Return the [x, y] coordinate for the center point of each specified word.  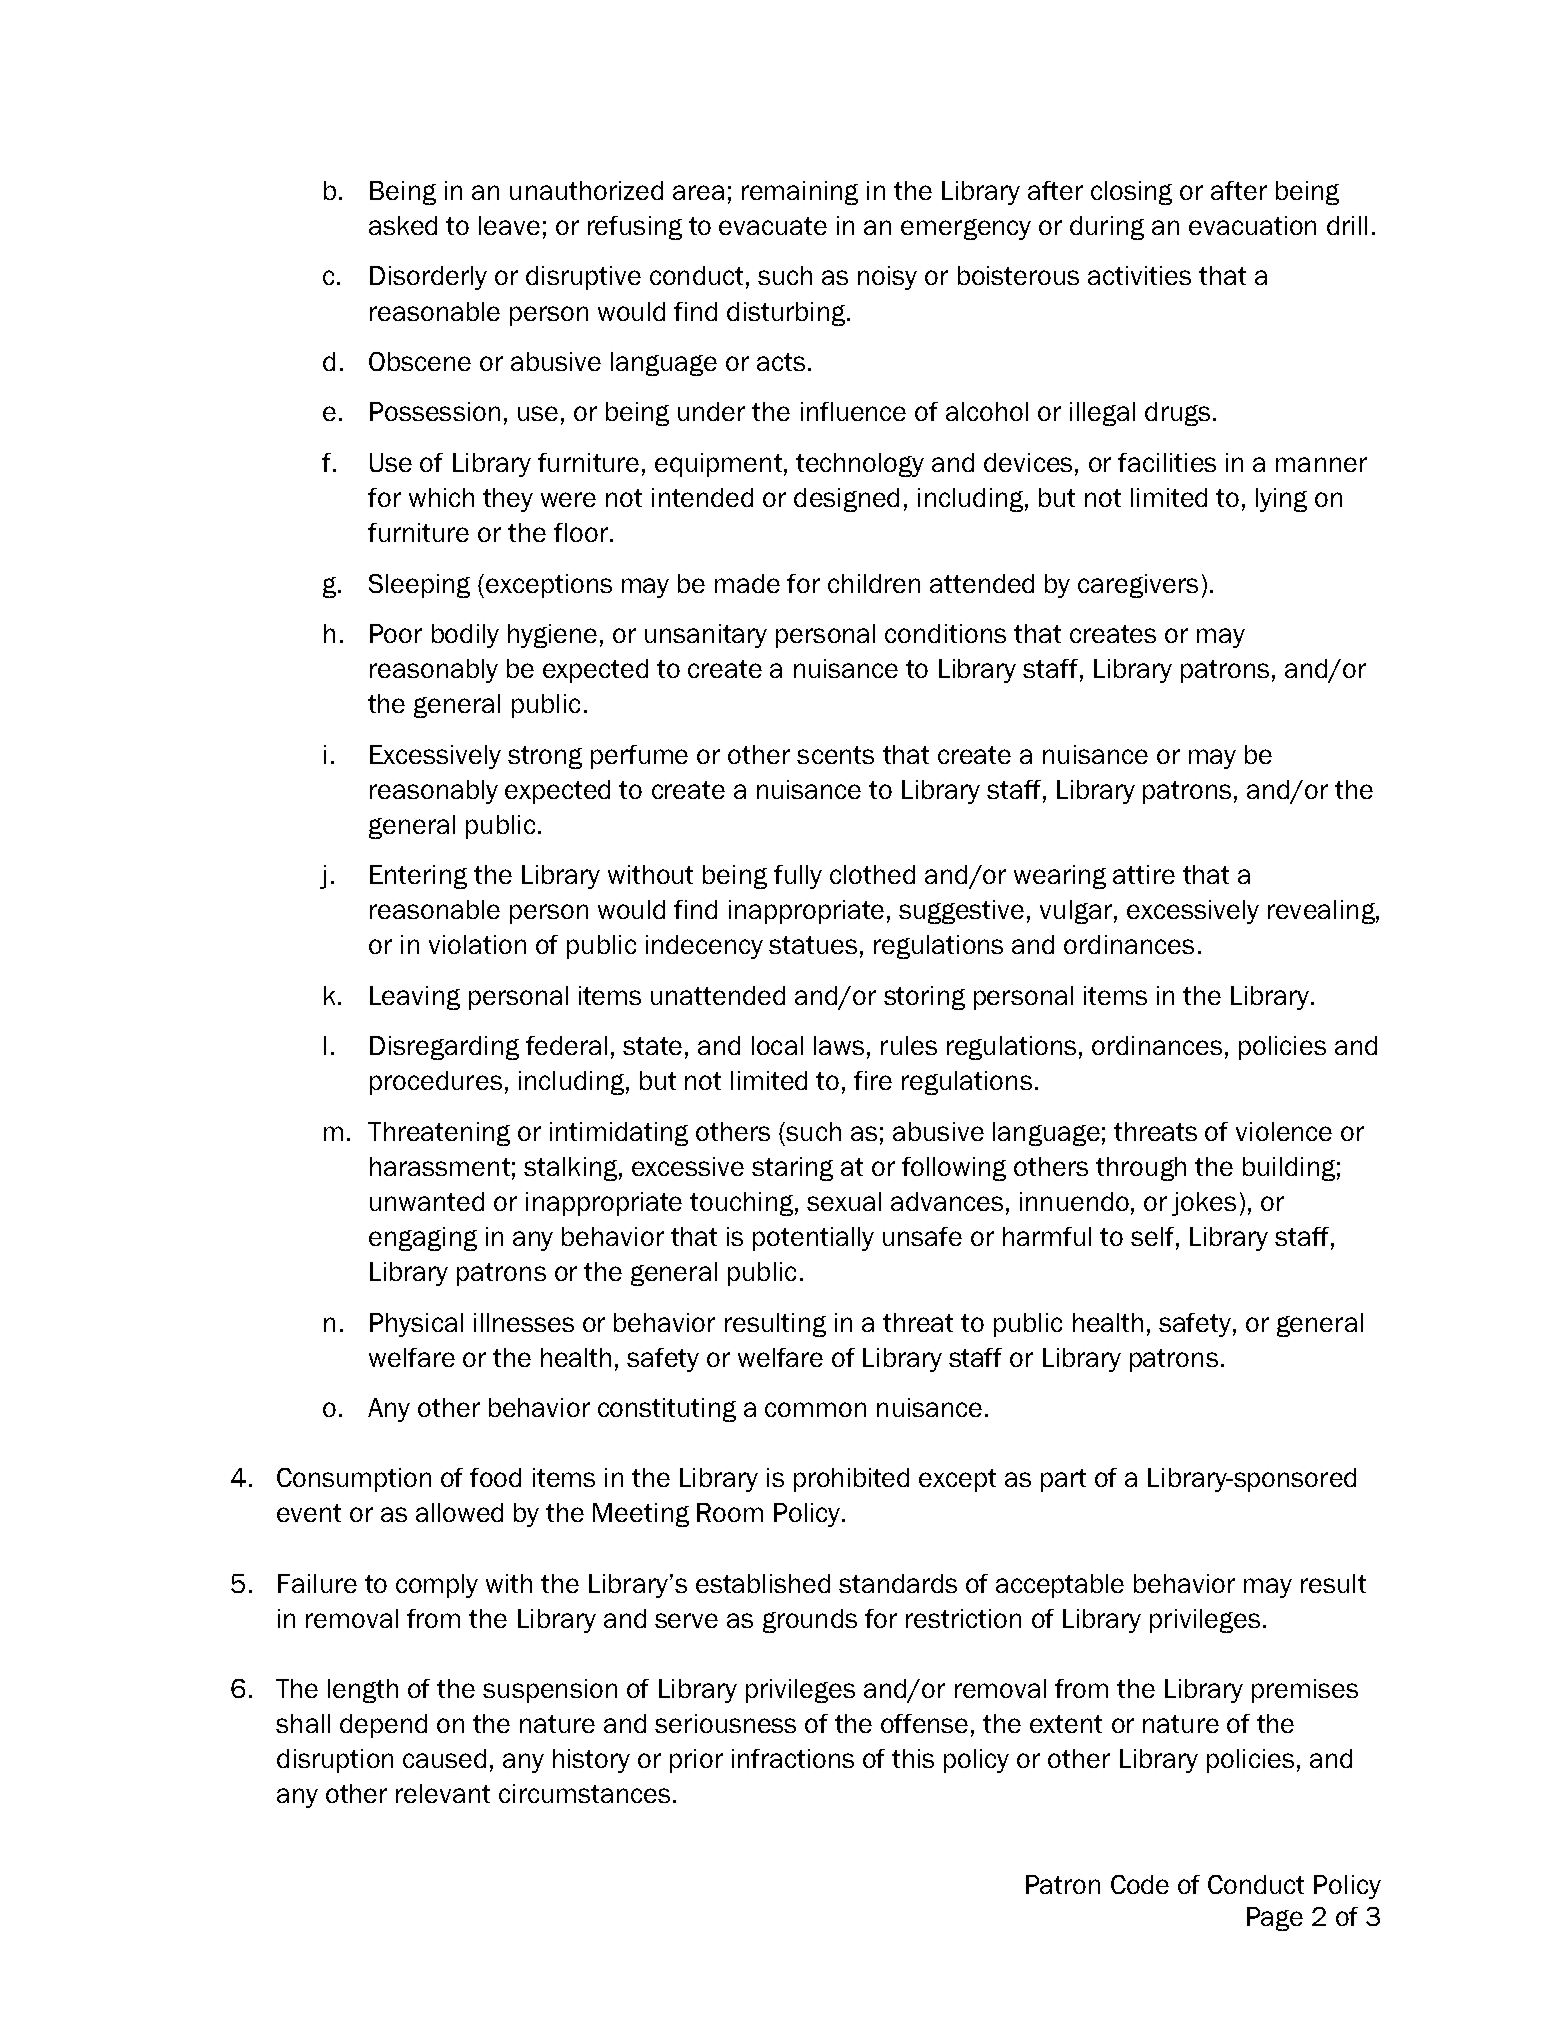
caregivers [1138, 586]
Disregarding [444, 1048]
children [874, 583]
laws [839, 1045]
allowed [459, 1512]
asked [403, 225]
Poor [396, 633]
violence [1284, 1131]
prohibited [851, 1480]
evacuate [773, 226]
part [1063, 1480]
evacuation [1252, 225]
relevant [443, 1793]
